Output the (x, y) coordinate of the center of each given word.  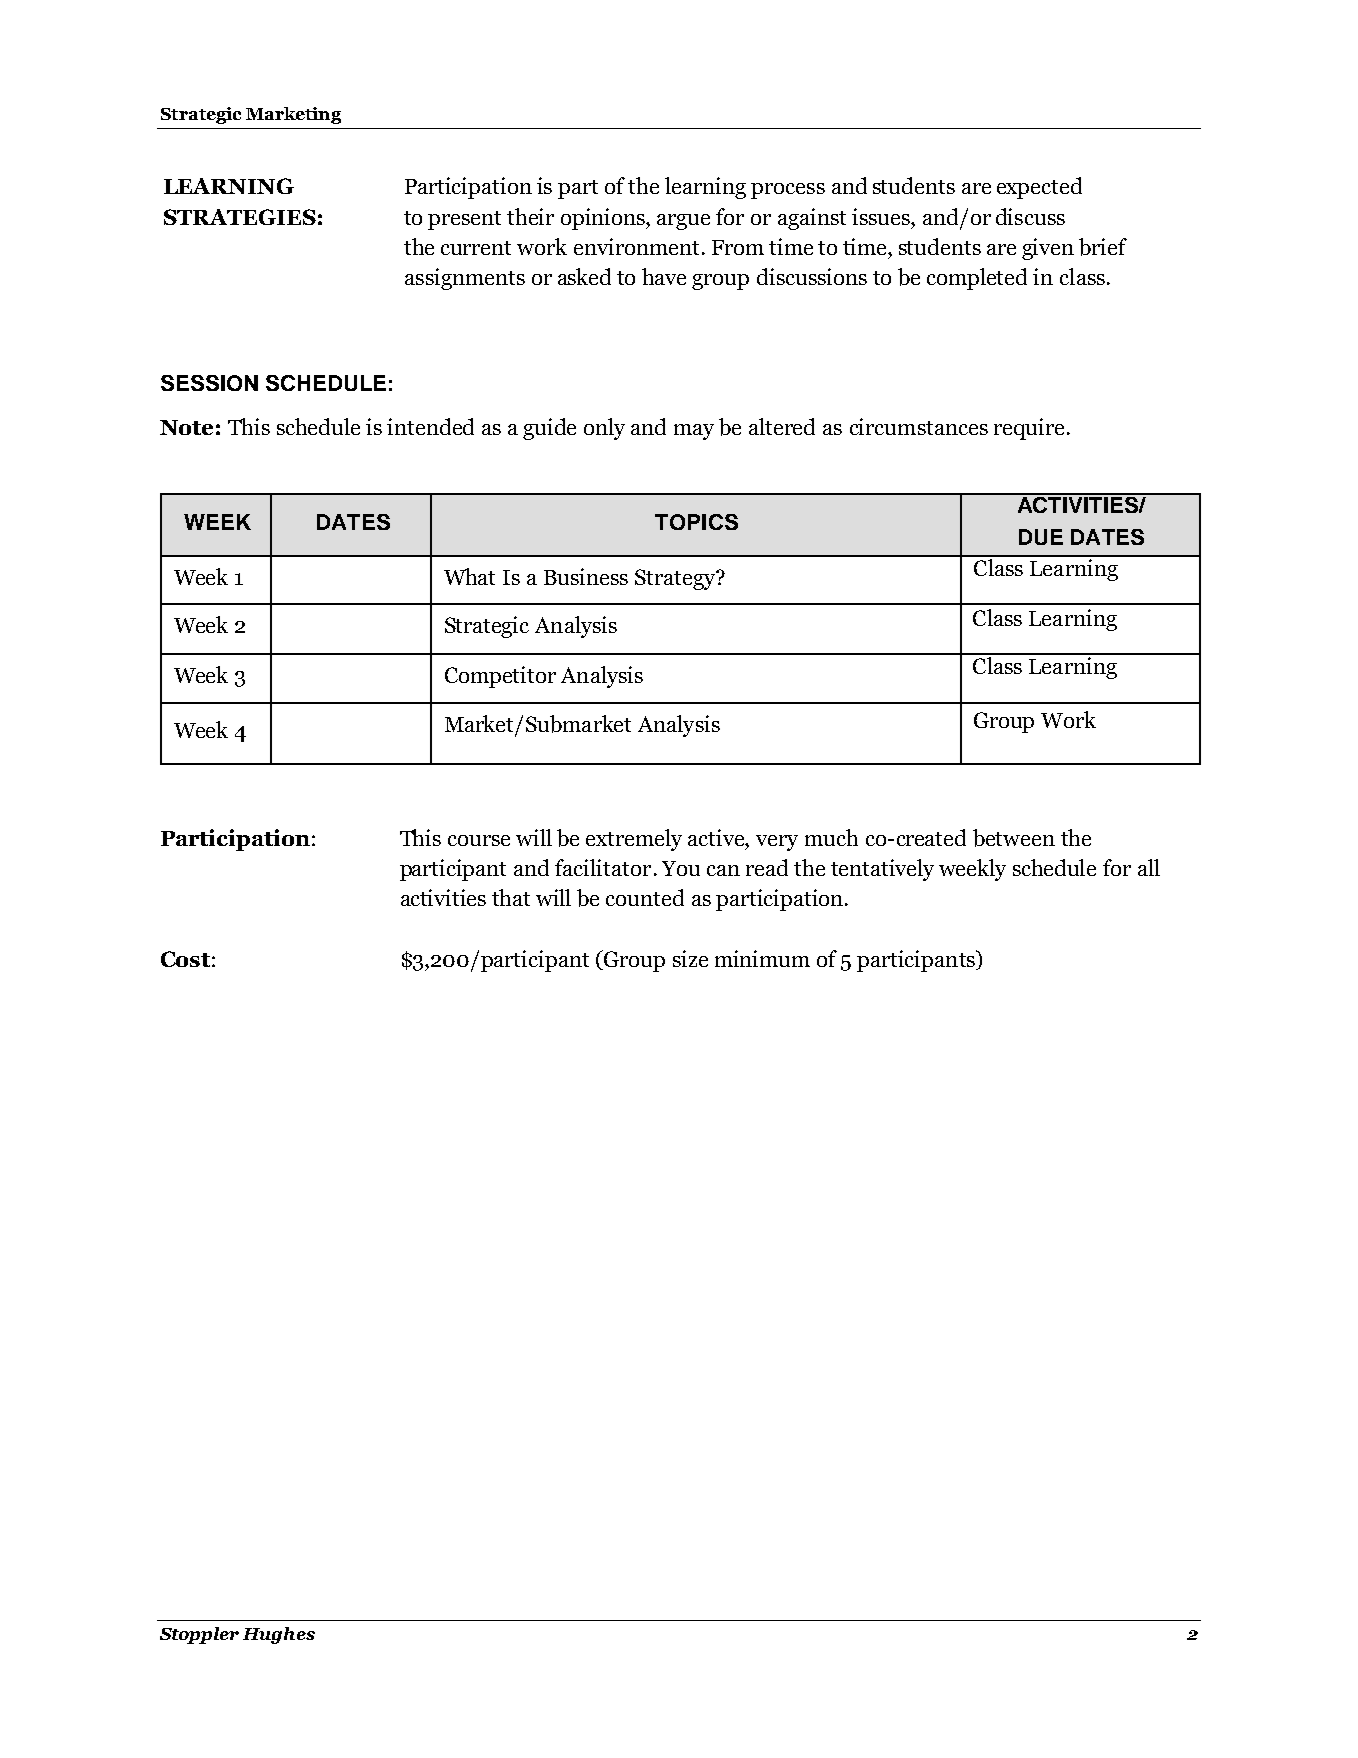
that (511, 897)
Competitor (500, 677)
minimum (762, 958)
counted (645, 897)
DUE (1041, 537)
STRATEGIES (240, 217)
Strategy (676, 579)
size (690, 958)
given (1048, 249)
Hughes (279, 1635)
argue (683, 222)
